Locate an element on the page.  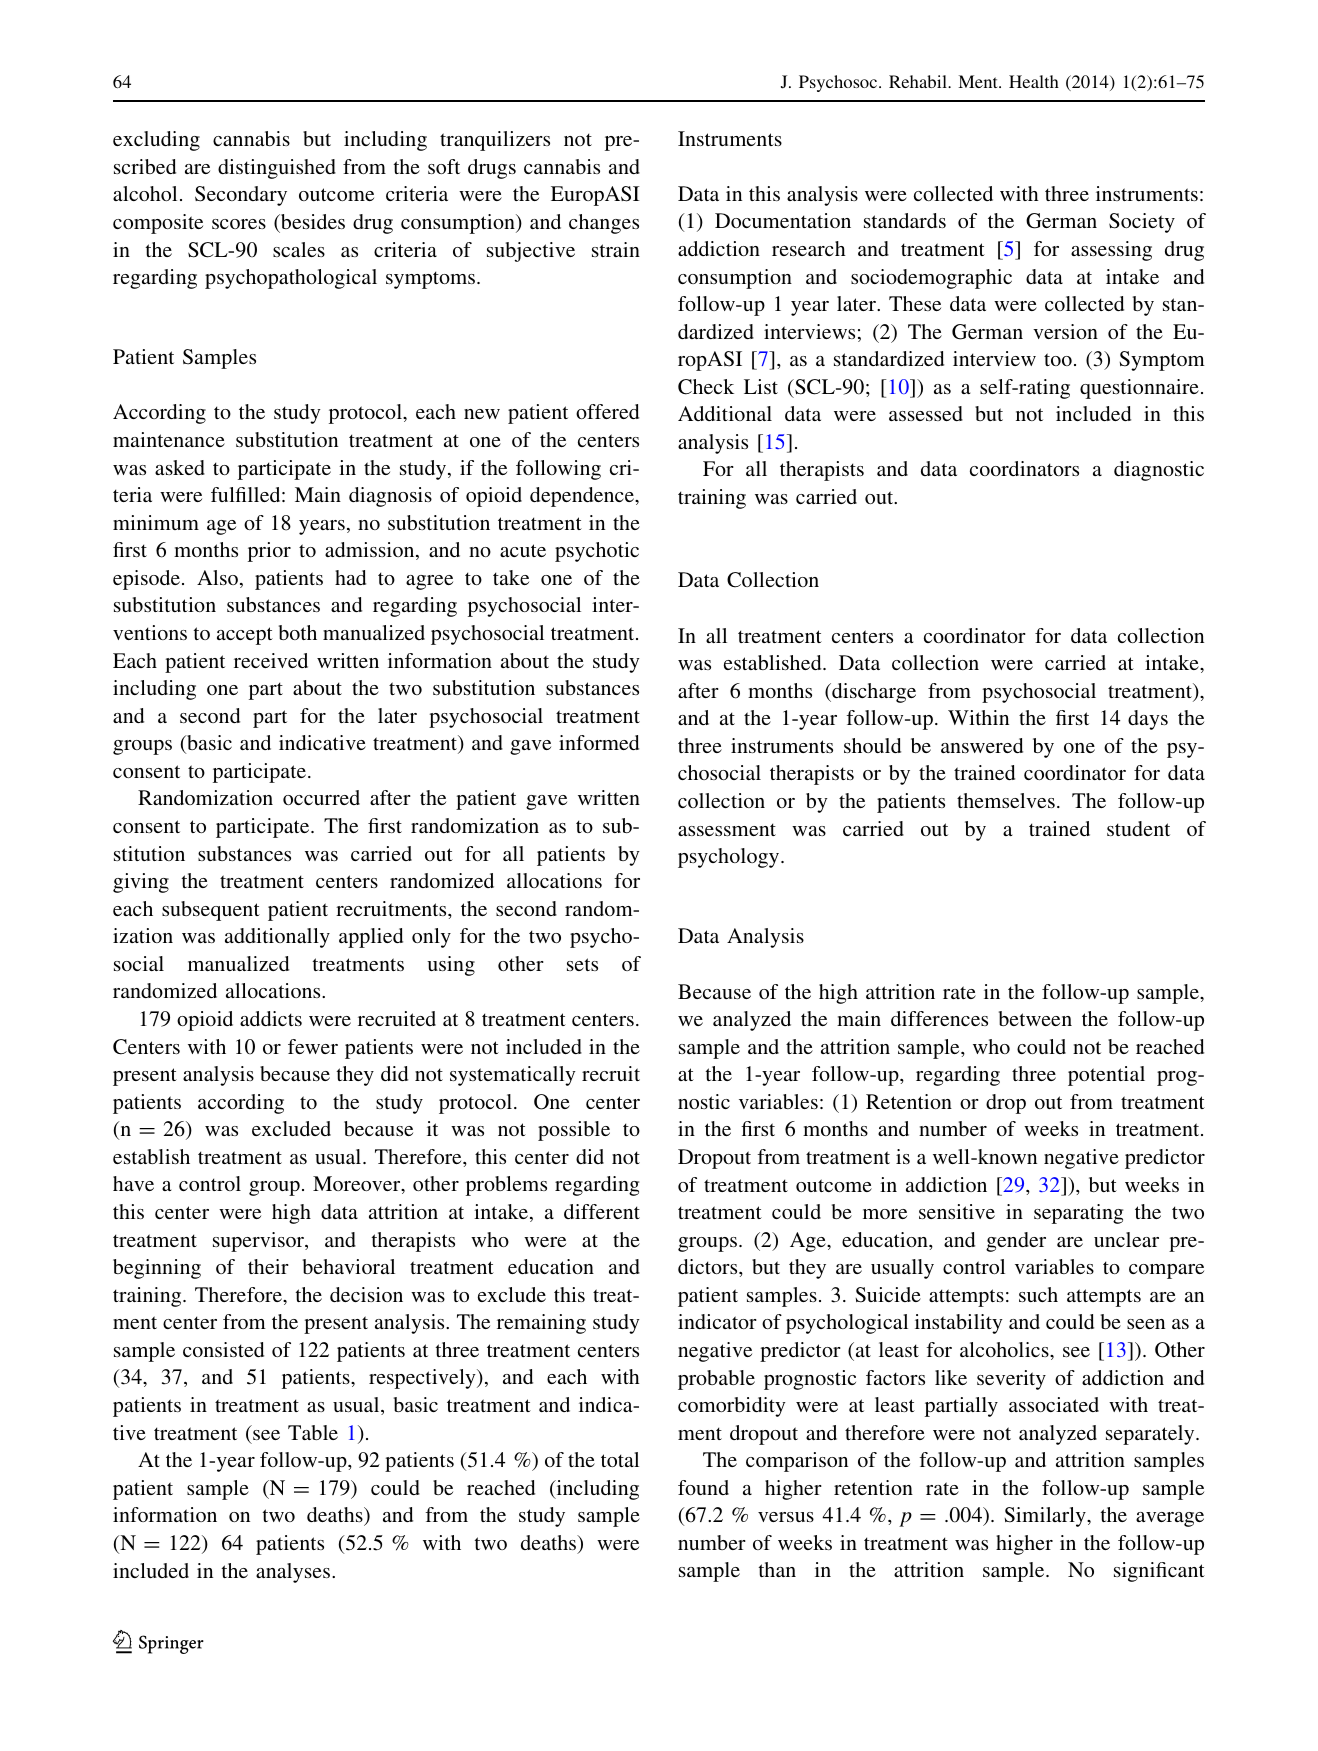
gender is located at coordinates (1016, 1242).
